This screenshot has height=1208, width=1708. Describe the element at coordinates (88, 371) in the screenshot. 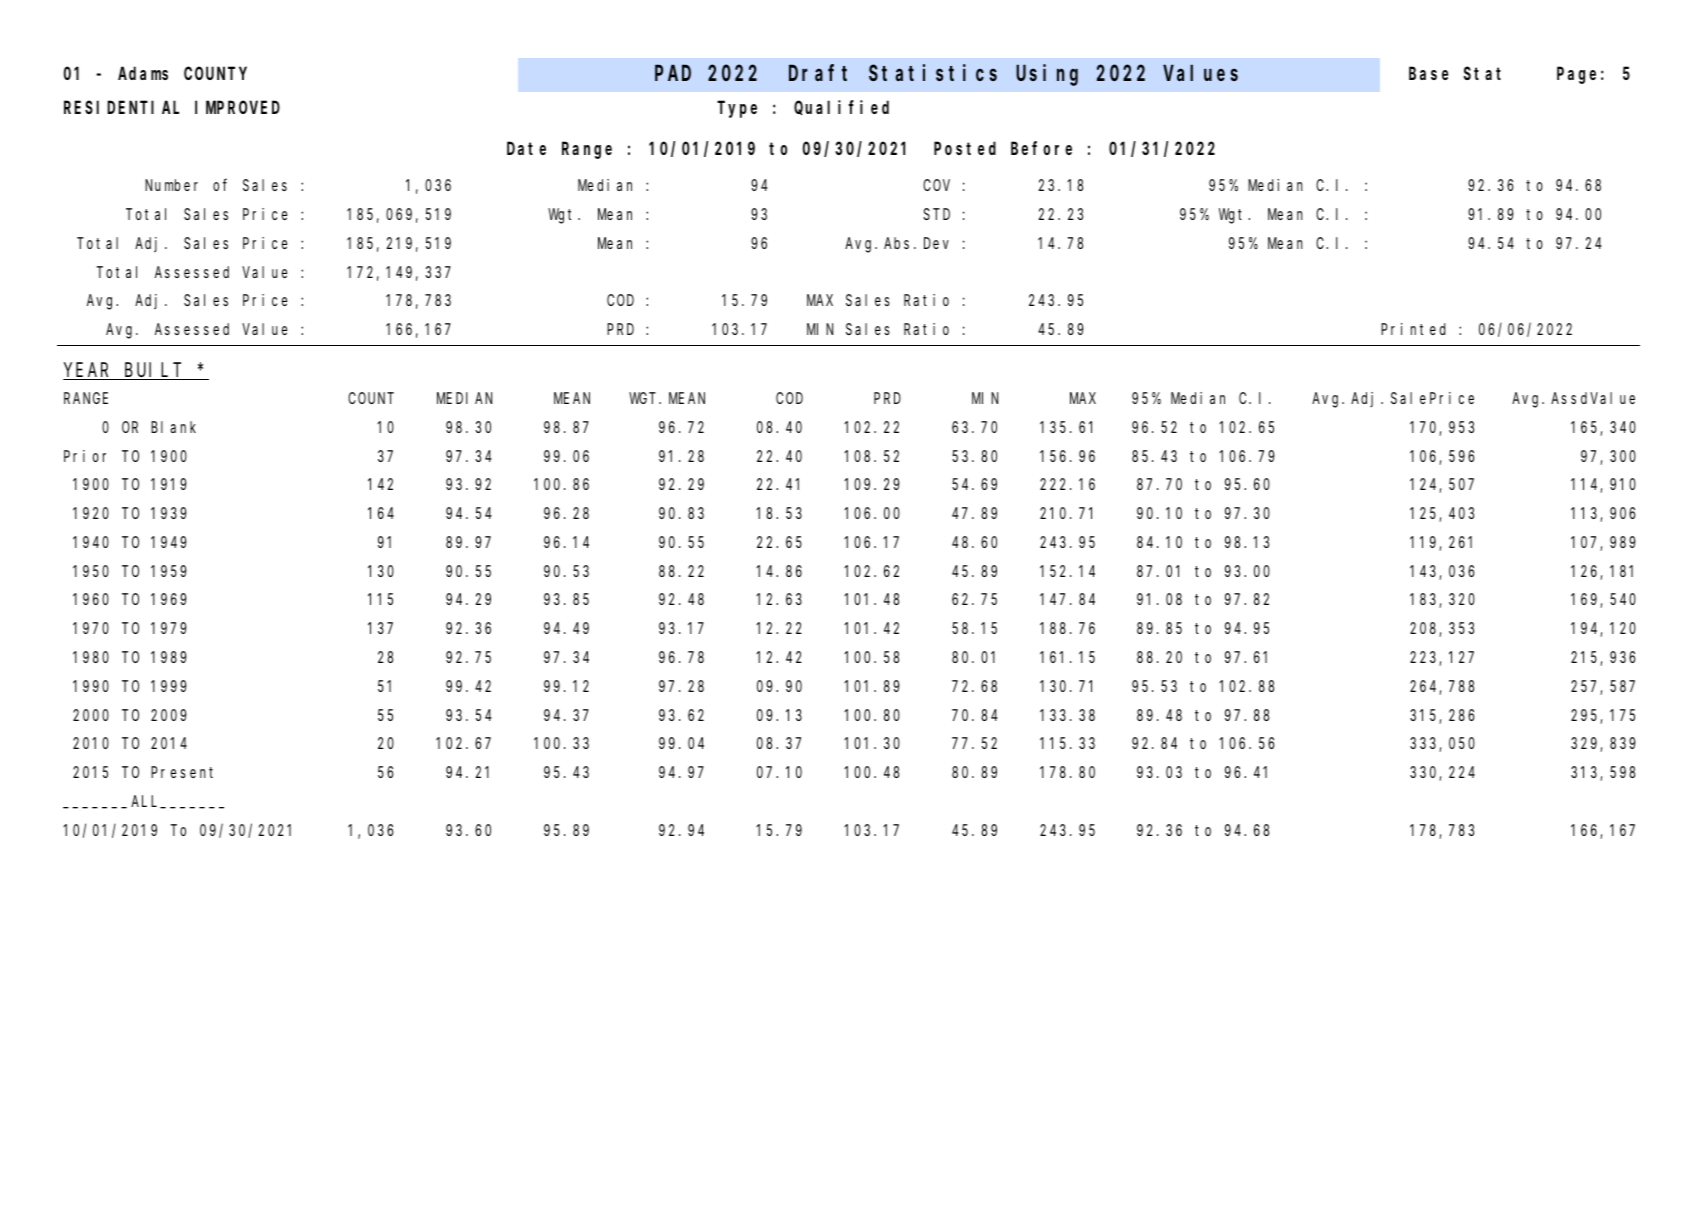

I see `YEAR` at that location.
